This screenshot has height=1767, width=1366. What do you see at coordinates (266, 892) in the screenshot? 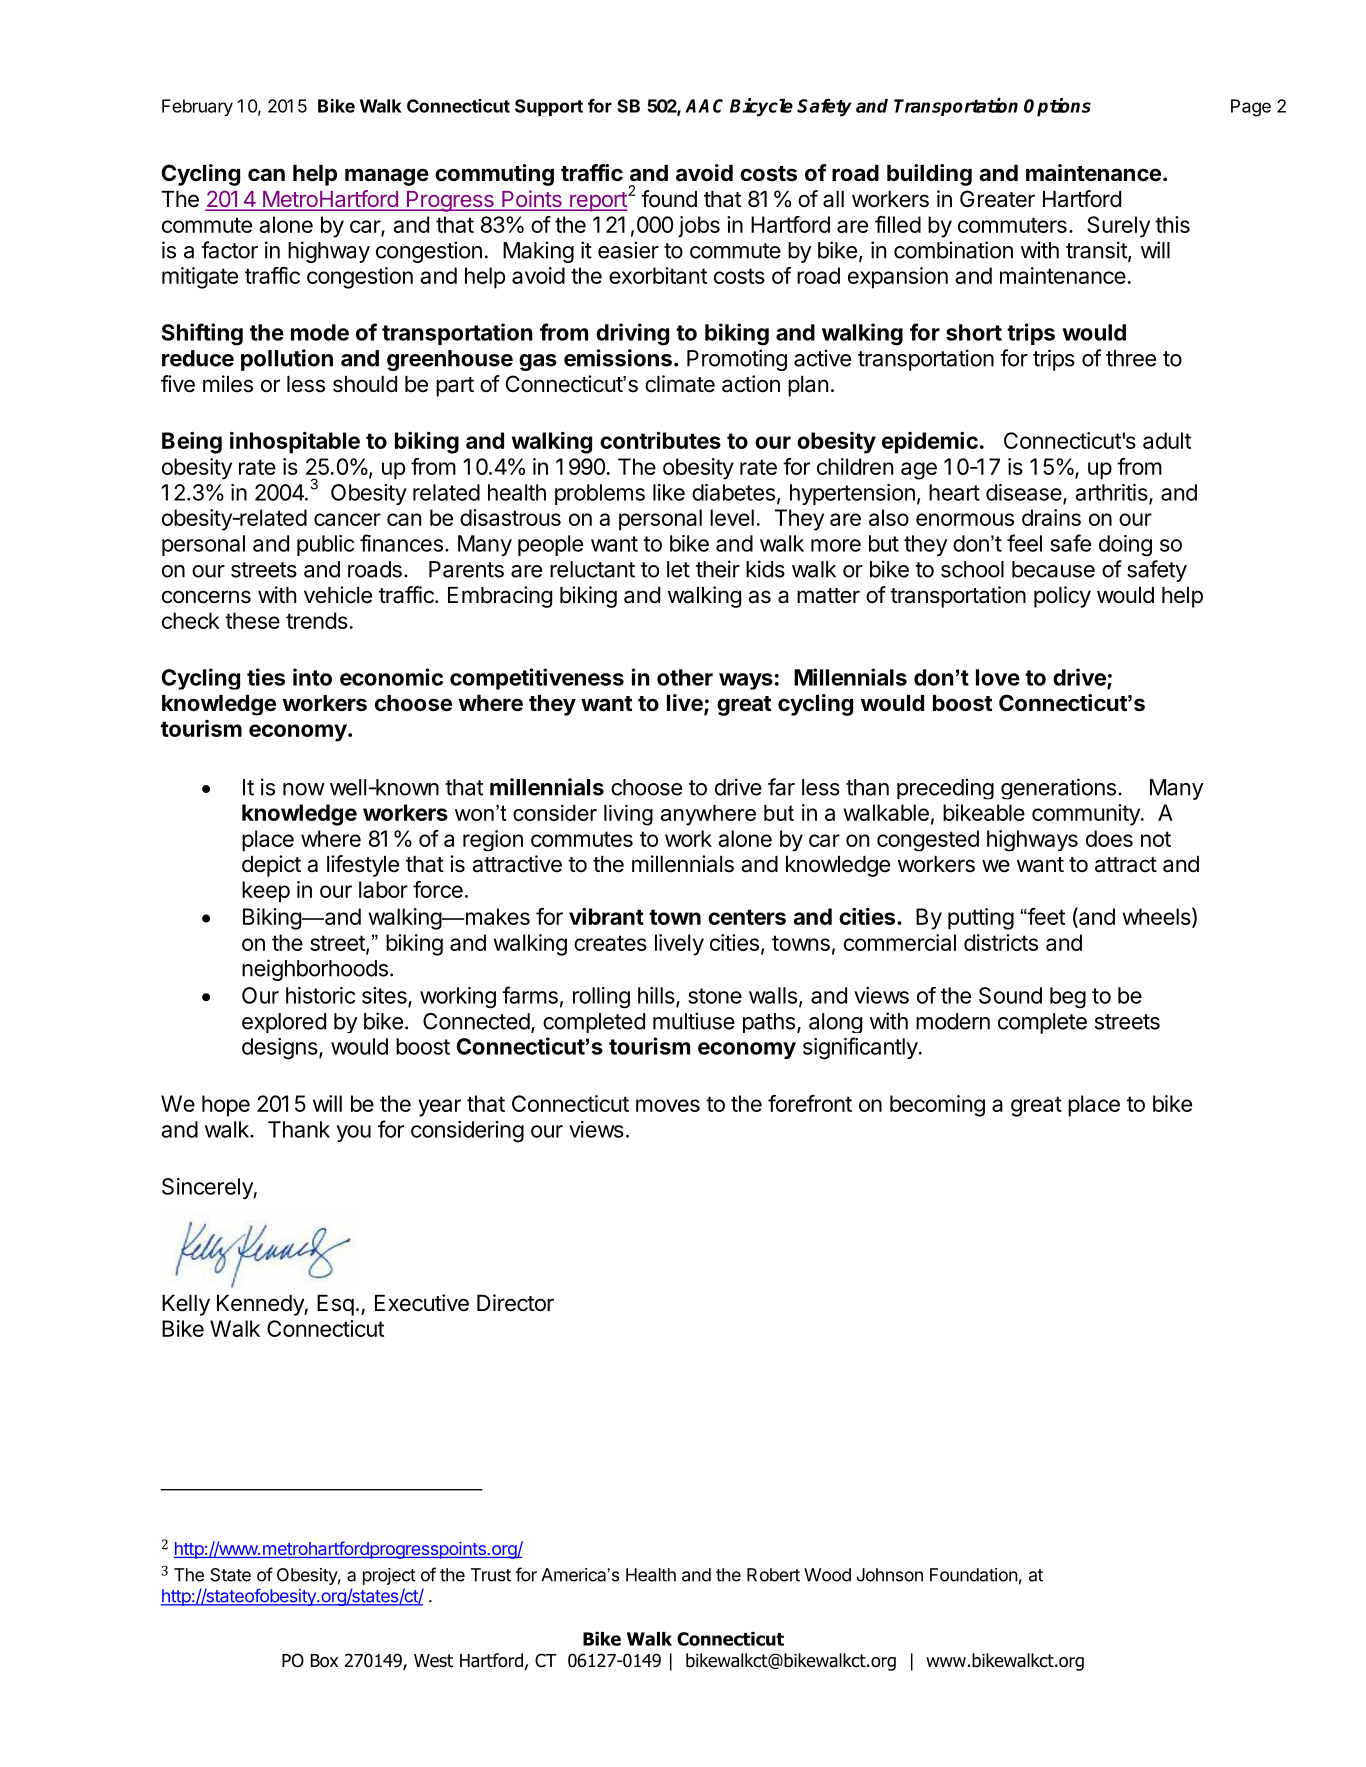
I see `keep` at bounding box center [266, 892].
